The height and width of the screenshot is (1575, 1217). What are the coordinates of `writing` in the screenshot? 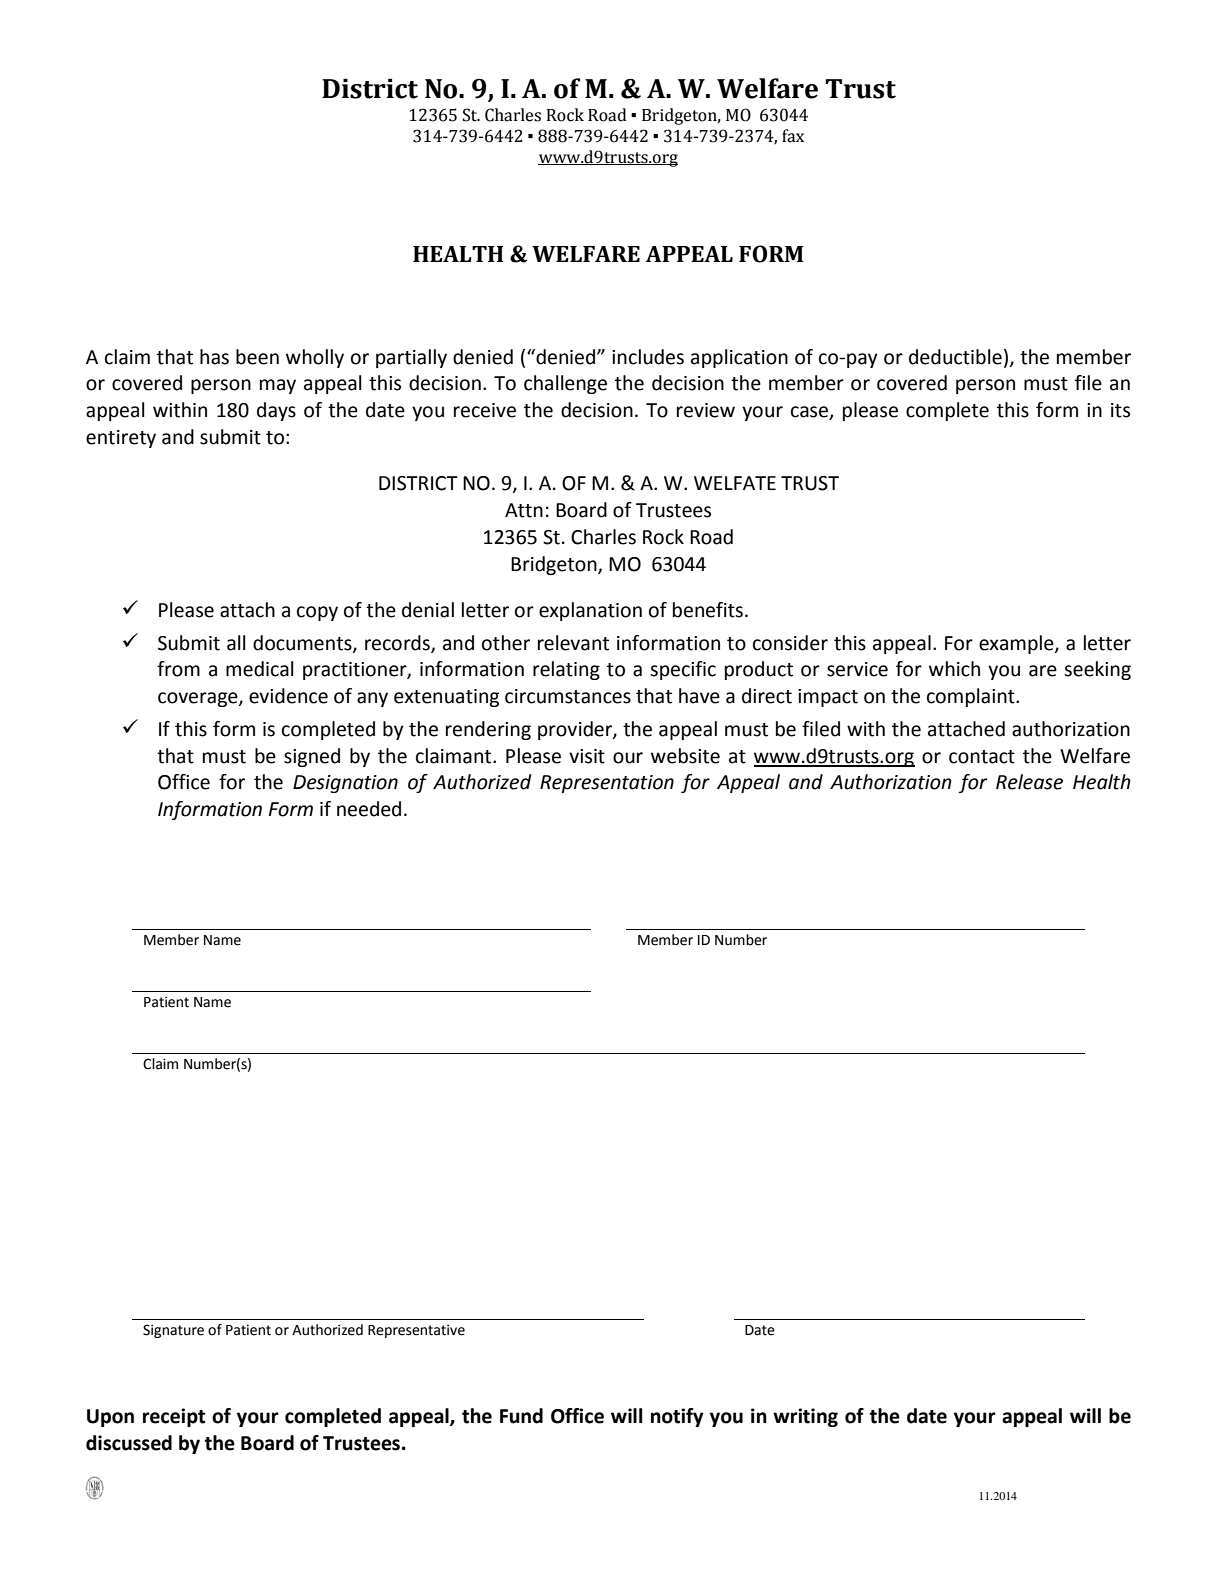 It's located at (805, 1417).
